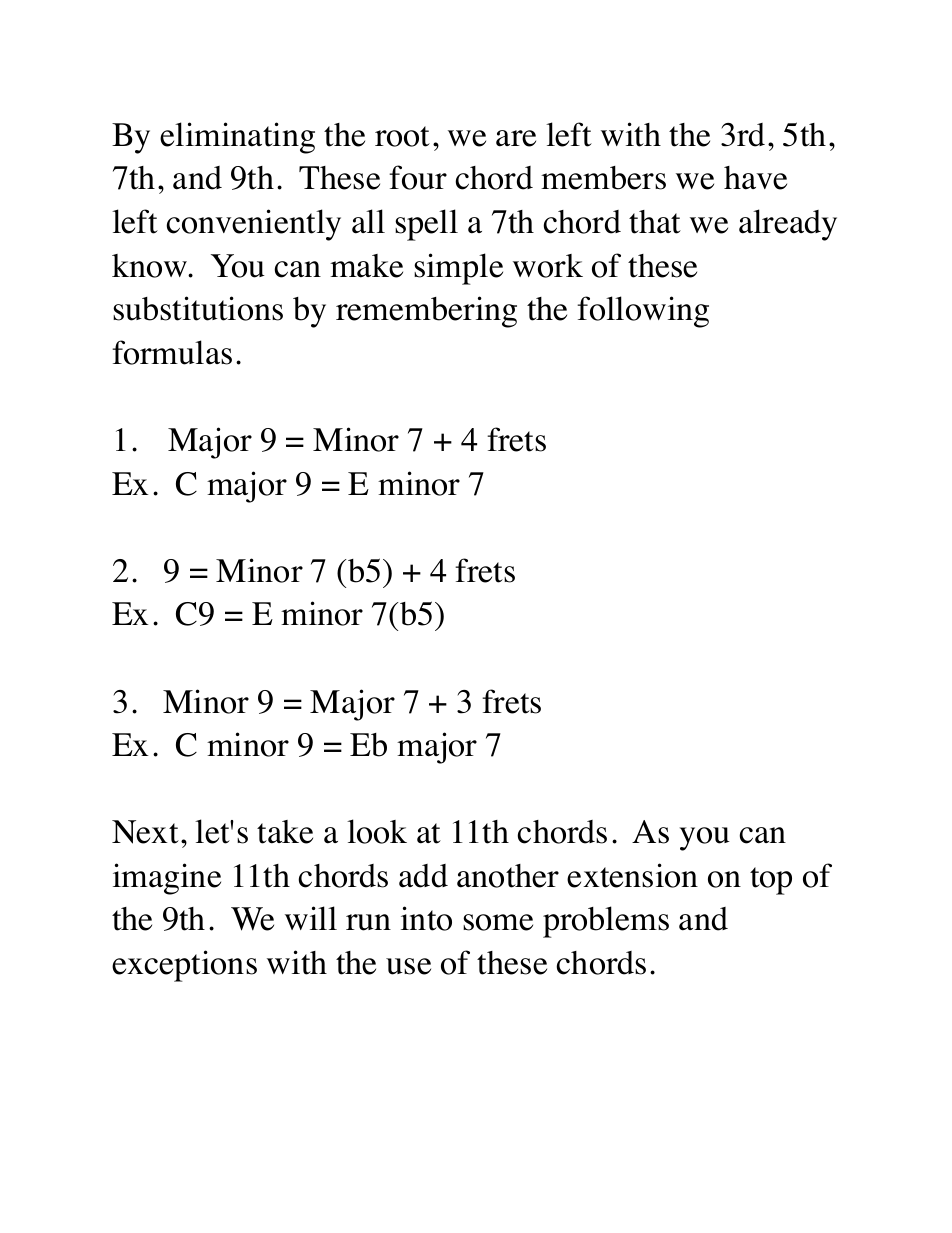 This screenshot has height=1233, width=952. What do you see at coordinates (426, 312) in the screenshot?
I see `remembering` at bounding box center [426, 312].
